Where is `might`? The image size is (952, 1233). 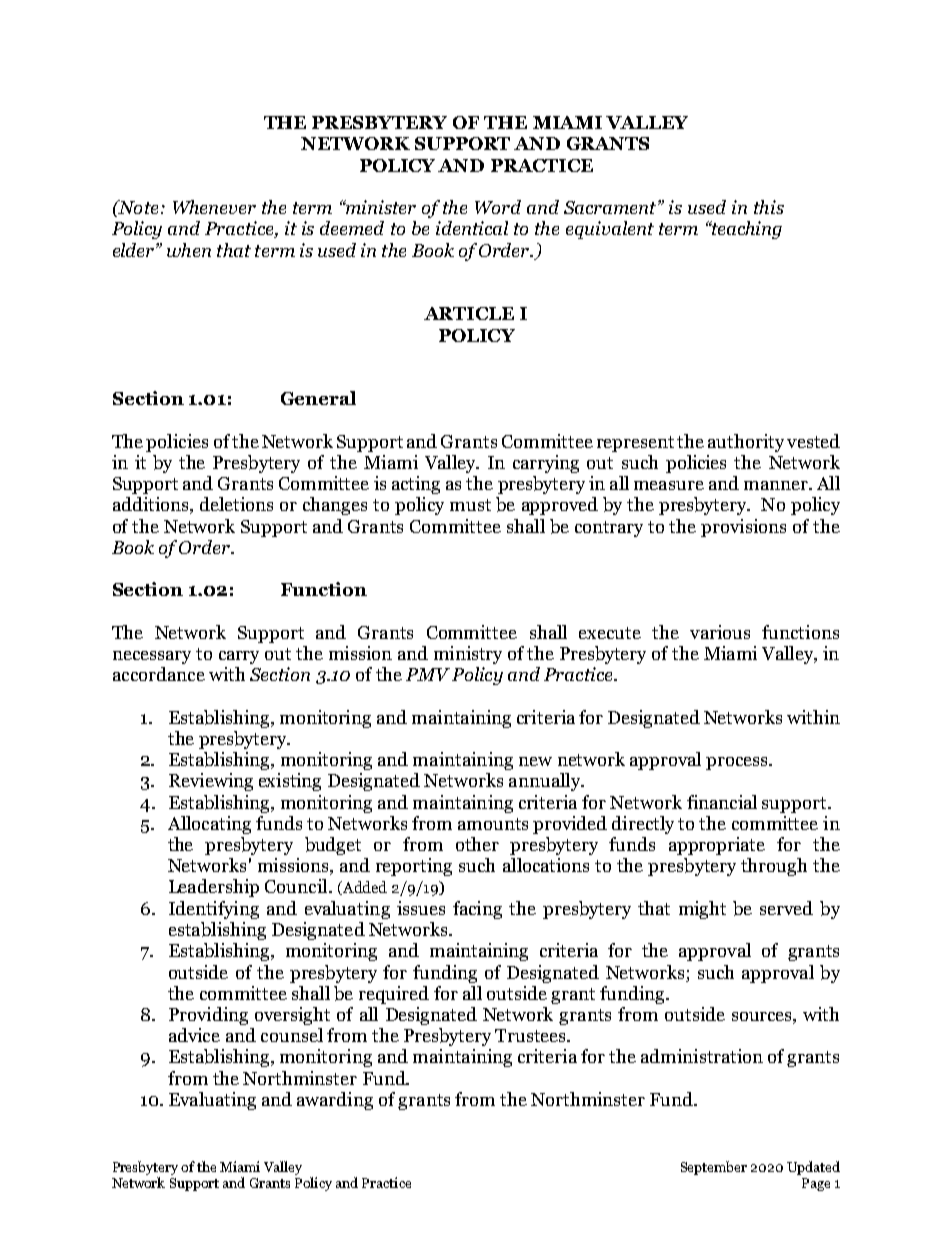
might is located at coordinates (702, 910).
